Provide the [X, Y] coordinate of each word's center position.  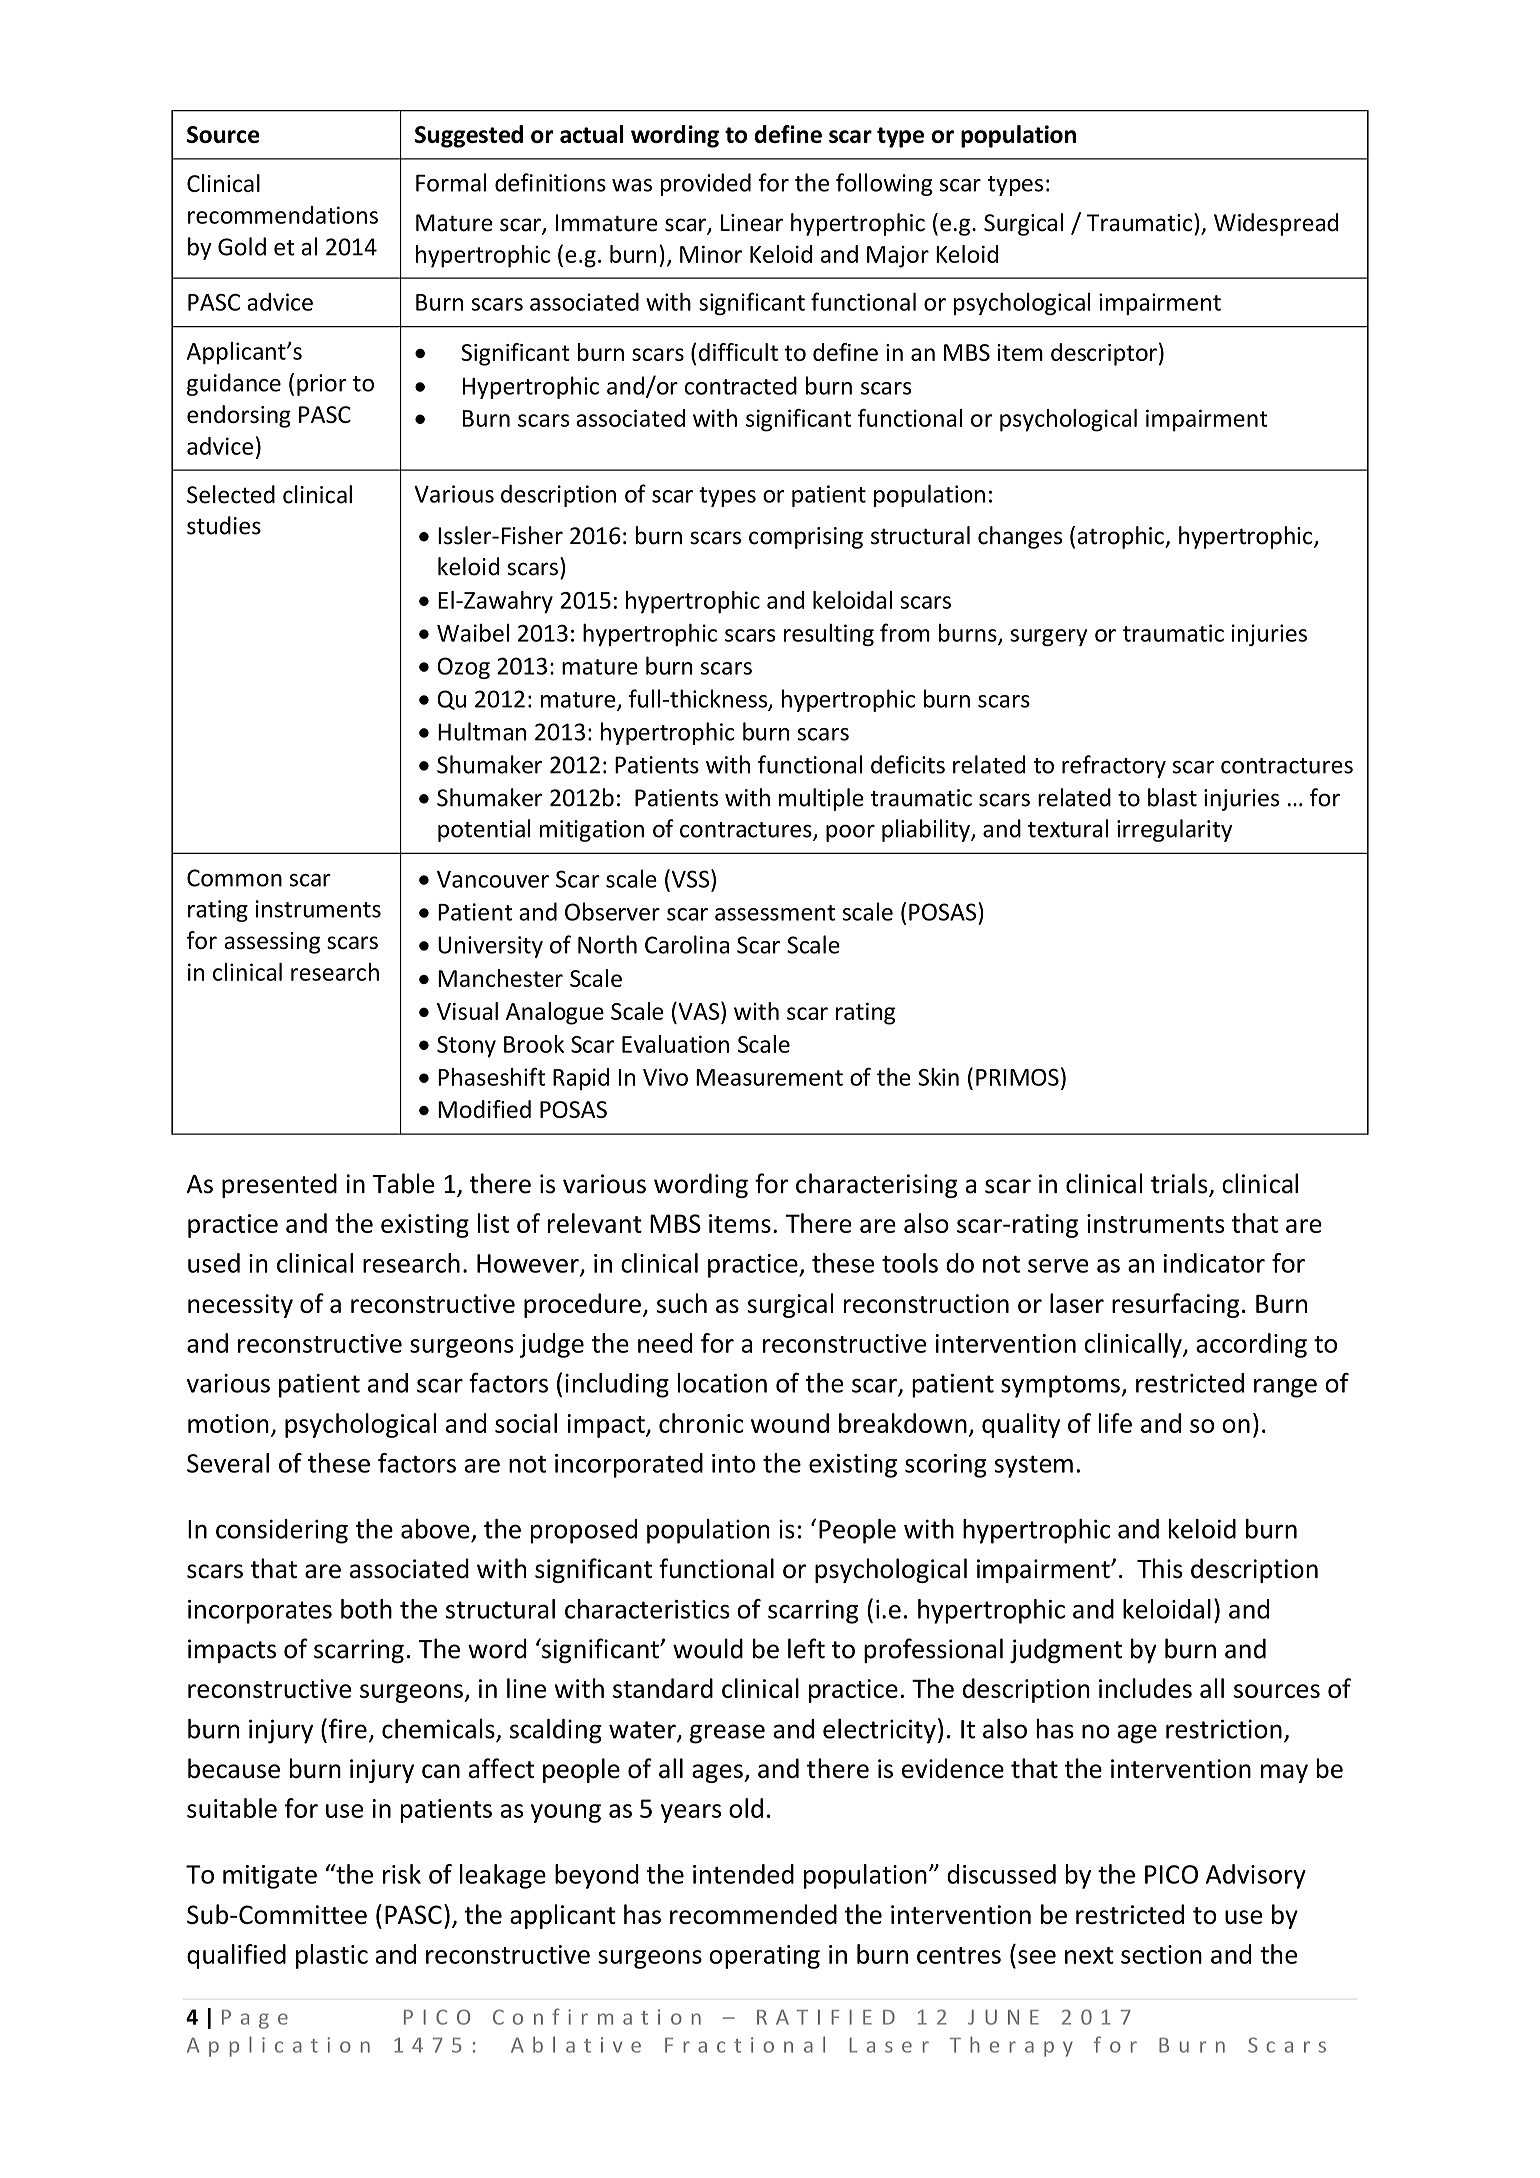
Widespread [1276, 224]
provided [705, 184]
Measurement [769, 1077]
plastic [332, 1956]
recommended [753, 1914]
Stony [466, 1047]
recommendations [283, 215]
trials [1180, 1184]
